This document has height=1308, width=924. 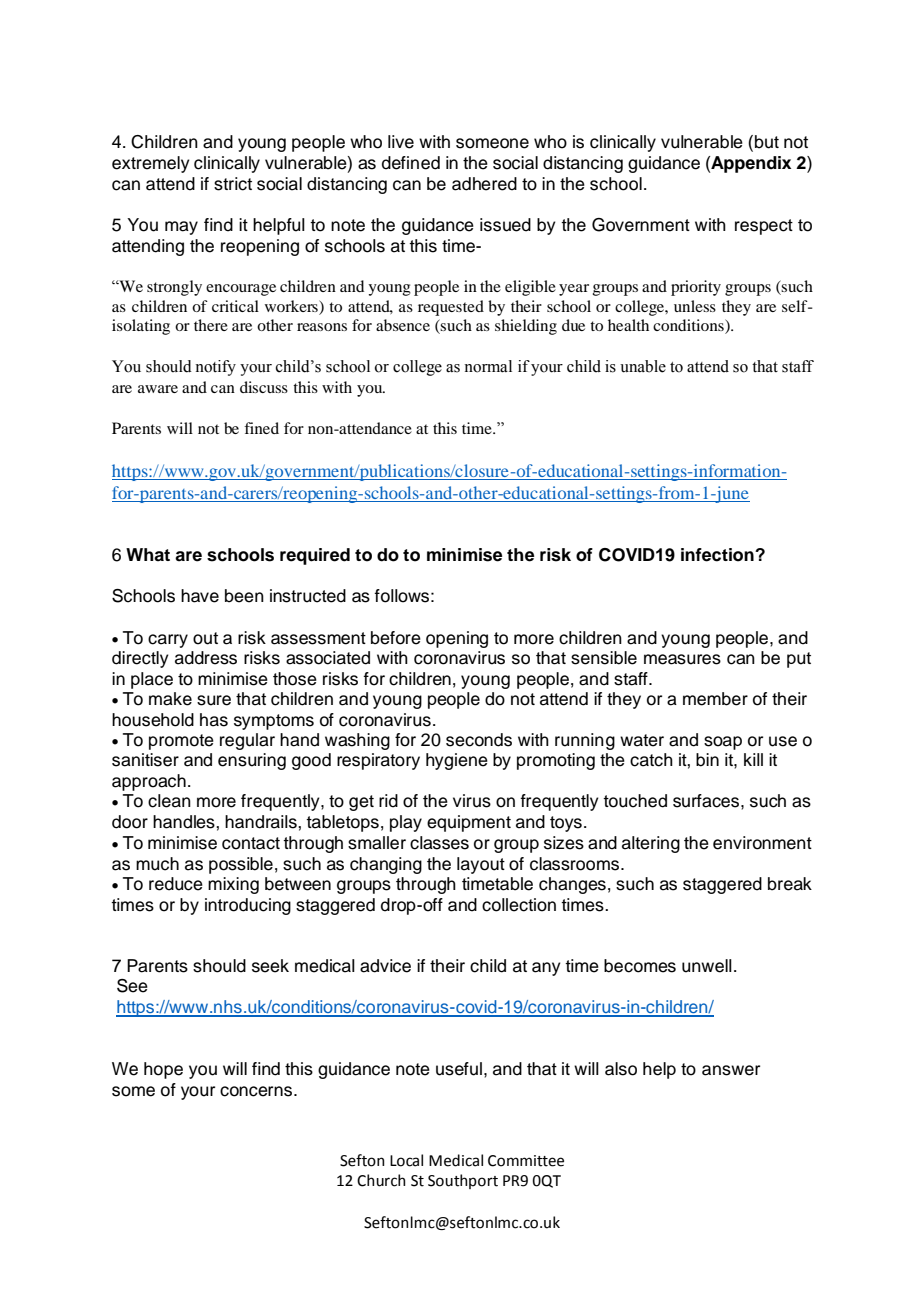 I want to click on strict, so click(x=233, y=184).
